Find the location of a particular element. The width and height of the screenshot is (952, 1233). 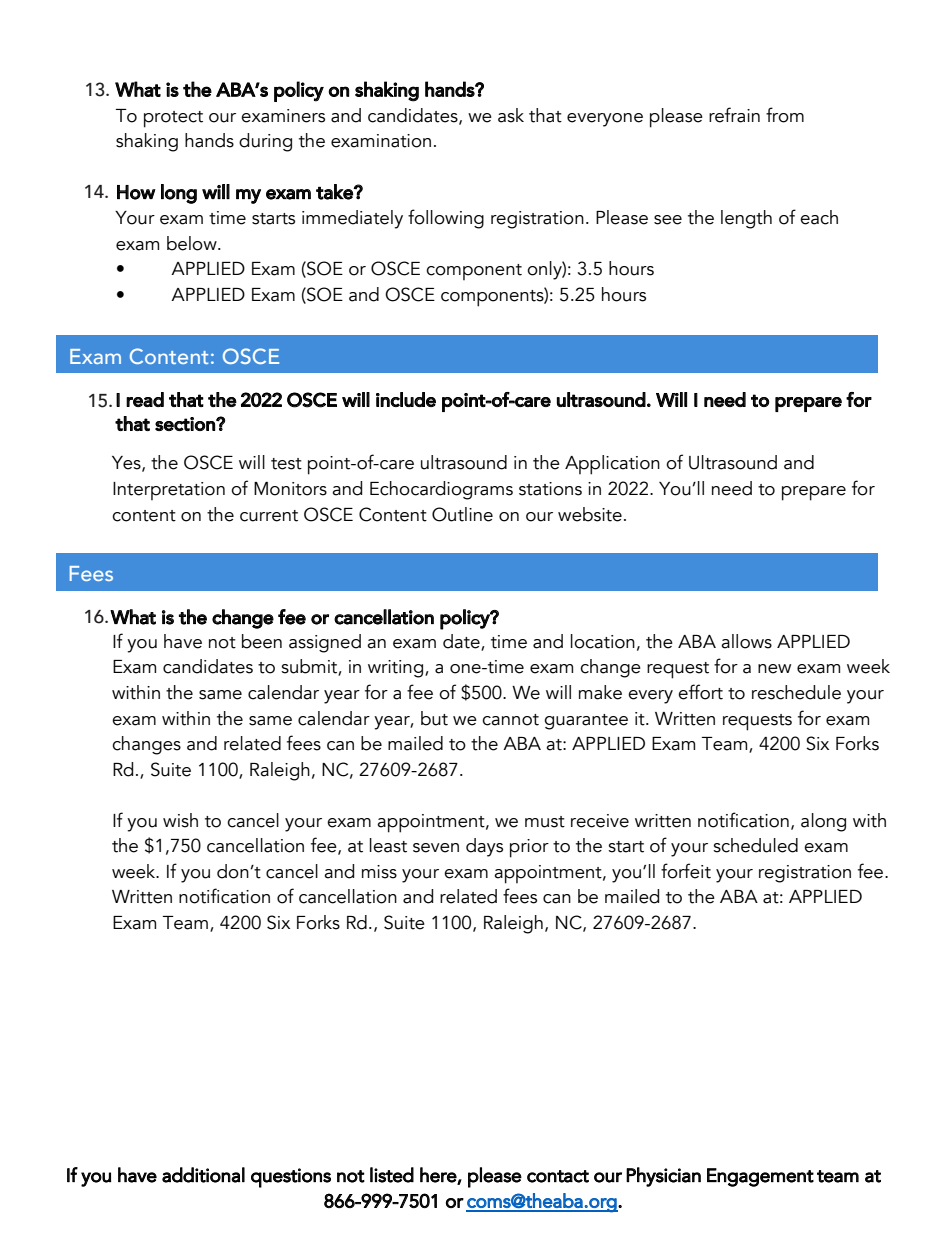

miss is located at coordinates (379, 872).
